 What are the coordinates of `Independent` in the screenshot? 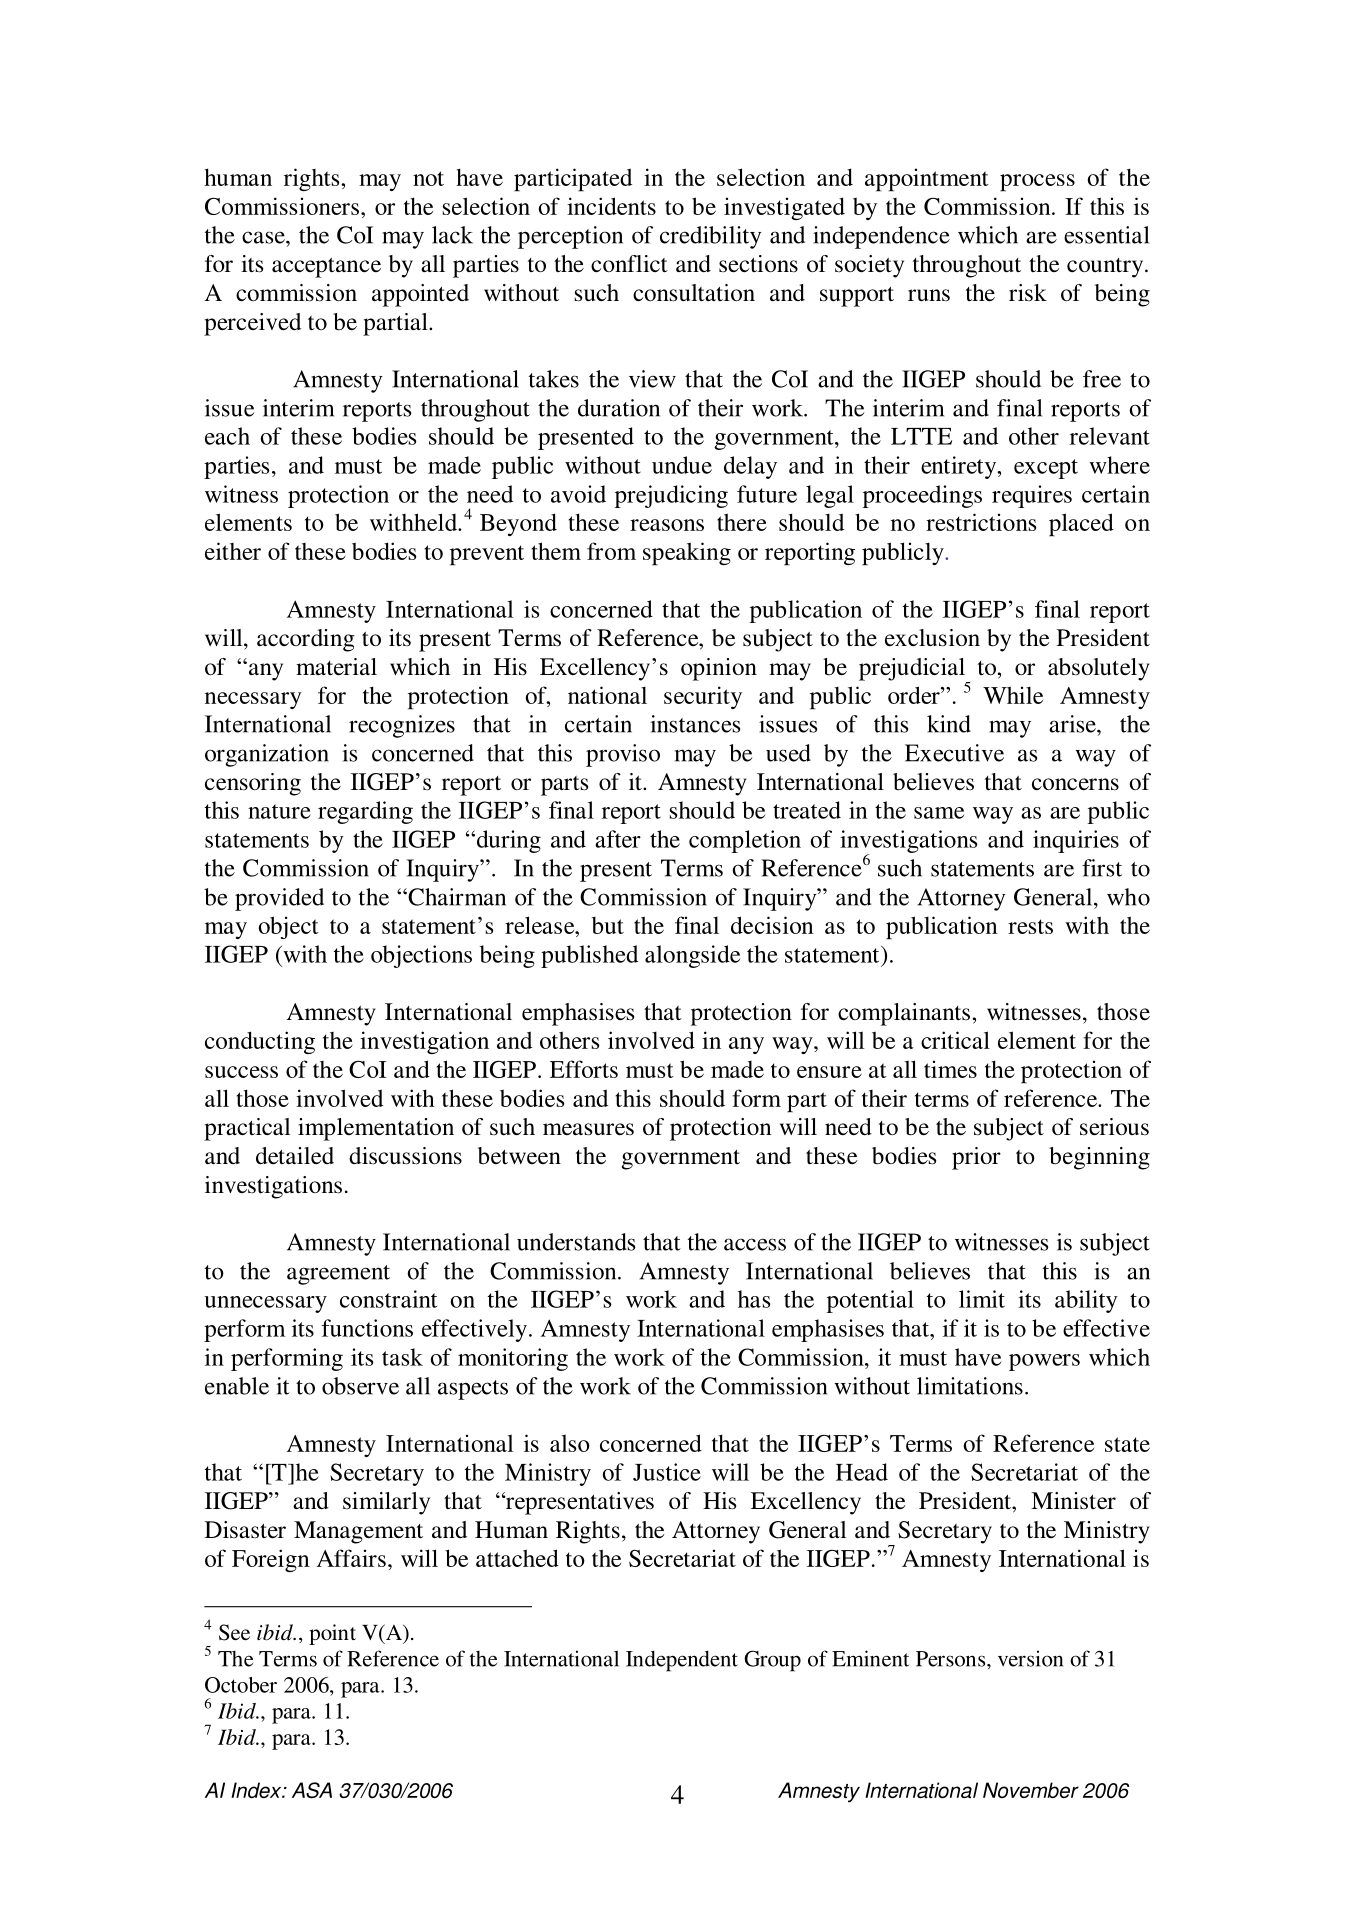 It's located at (682, 1661).
